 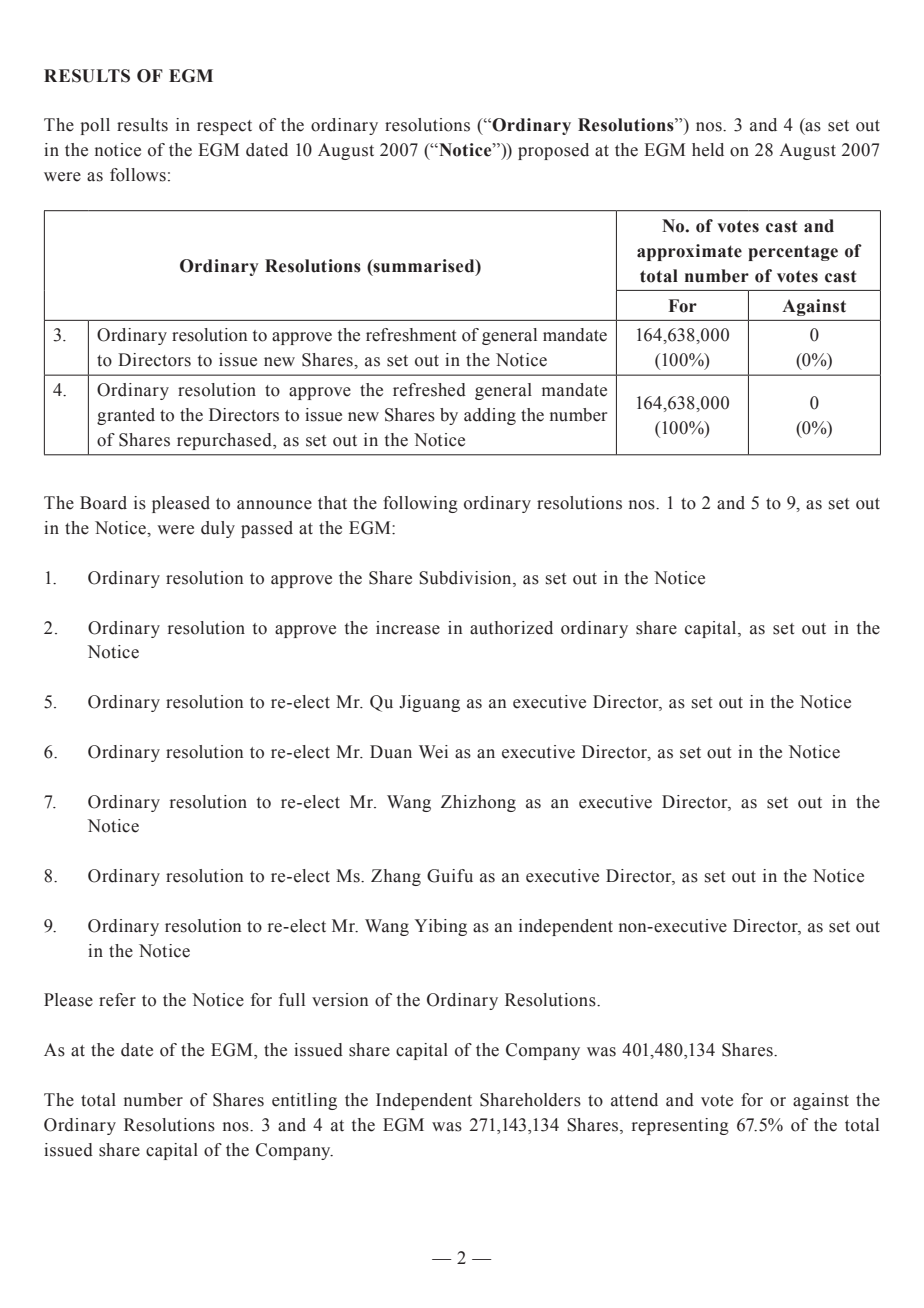 I want to click on repurchased, so click(x=225, y=441).
